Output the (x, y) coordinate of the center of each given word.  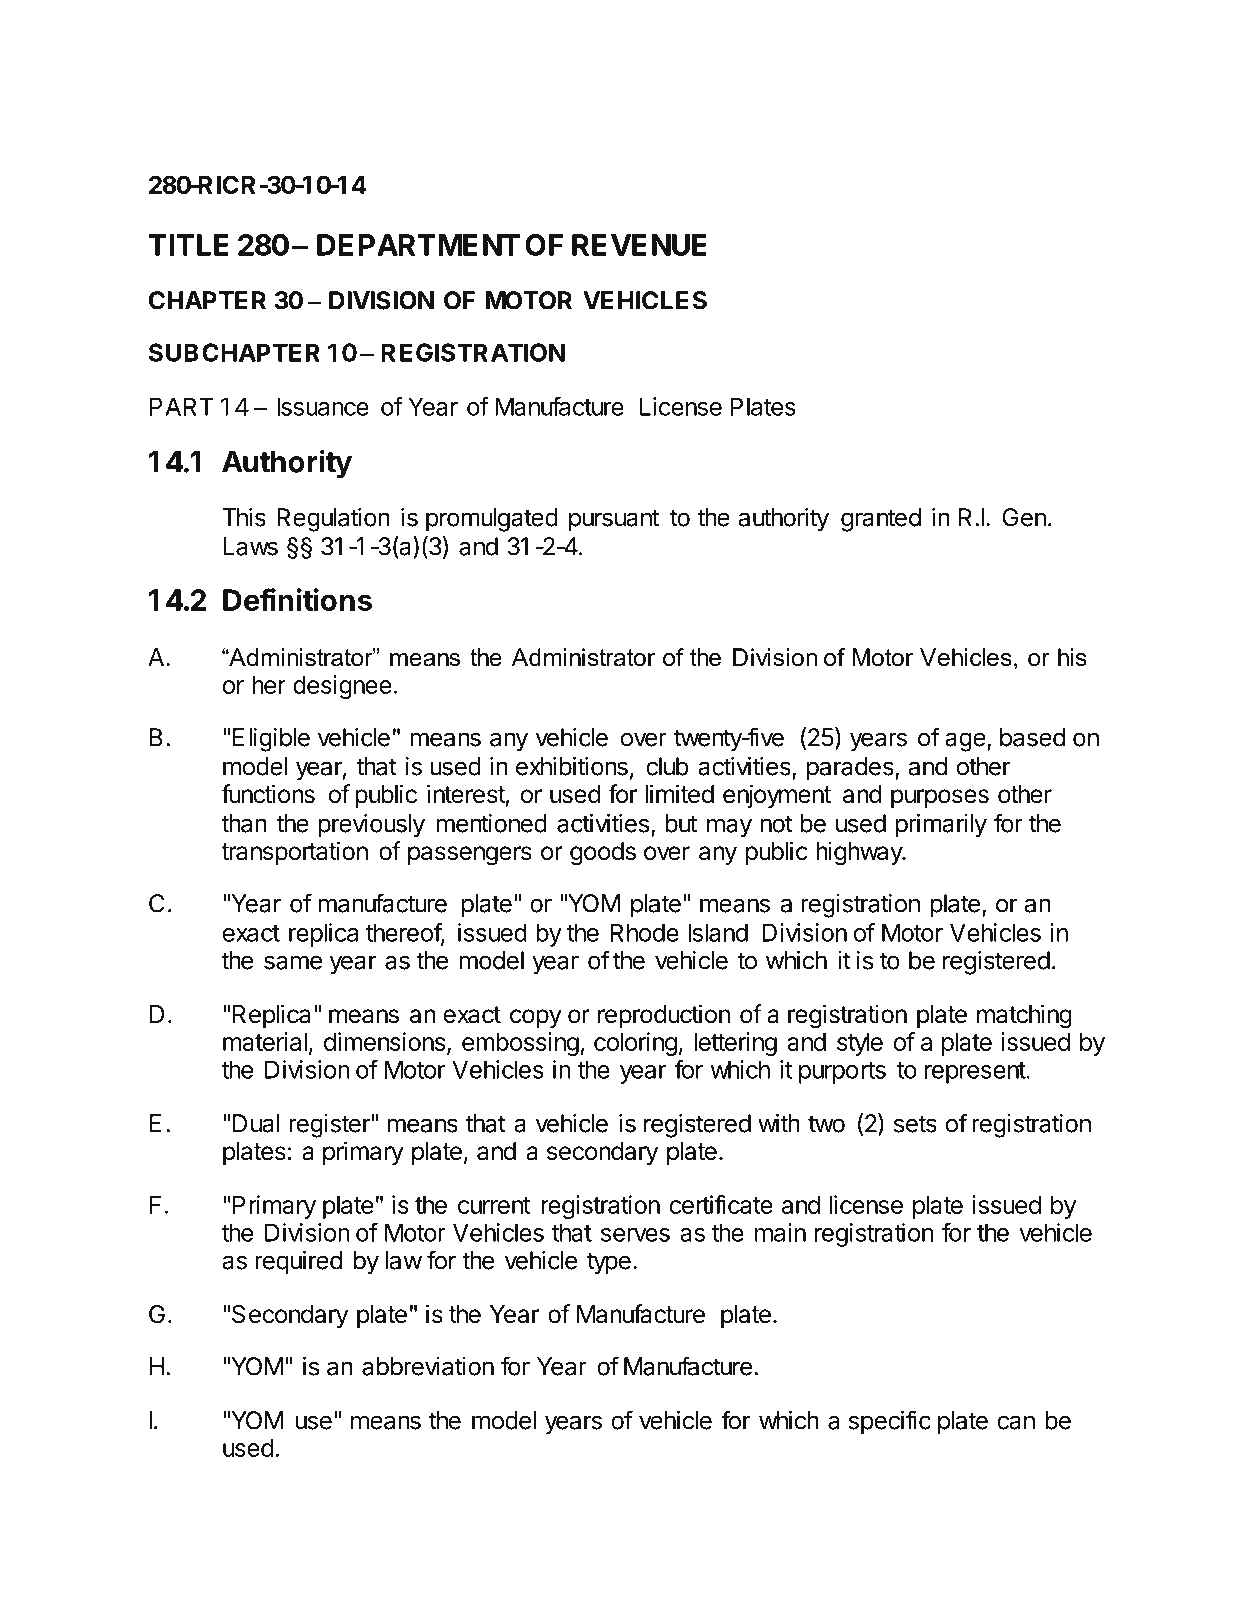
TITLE (189, 245)
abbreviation (428, 1366)
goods (603, 854)
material (265, 1041)
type (609, 1263)
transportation (294, 853)
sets (915, 1124)
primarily (941, 826)
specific (889, 1422)
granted (881, 520)
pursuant (614, 520)
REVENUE (639, 245)
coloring (635, 1044)
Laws (250, 546)
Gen (1024, 517)
